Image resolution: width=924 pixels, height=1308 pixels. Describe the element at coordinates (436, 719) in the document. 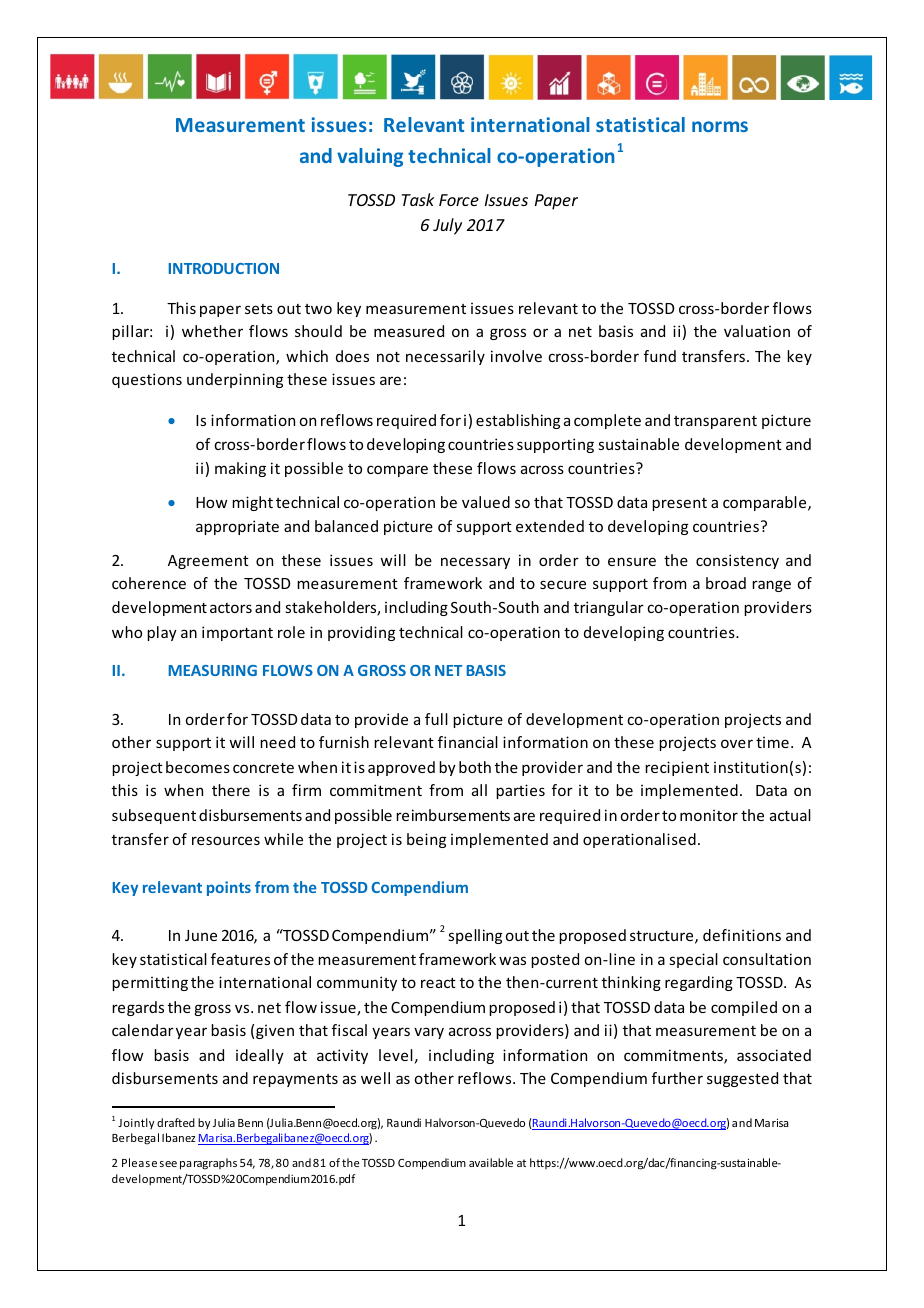

I see `full` at that location.
